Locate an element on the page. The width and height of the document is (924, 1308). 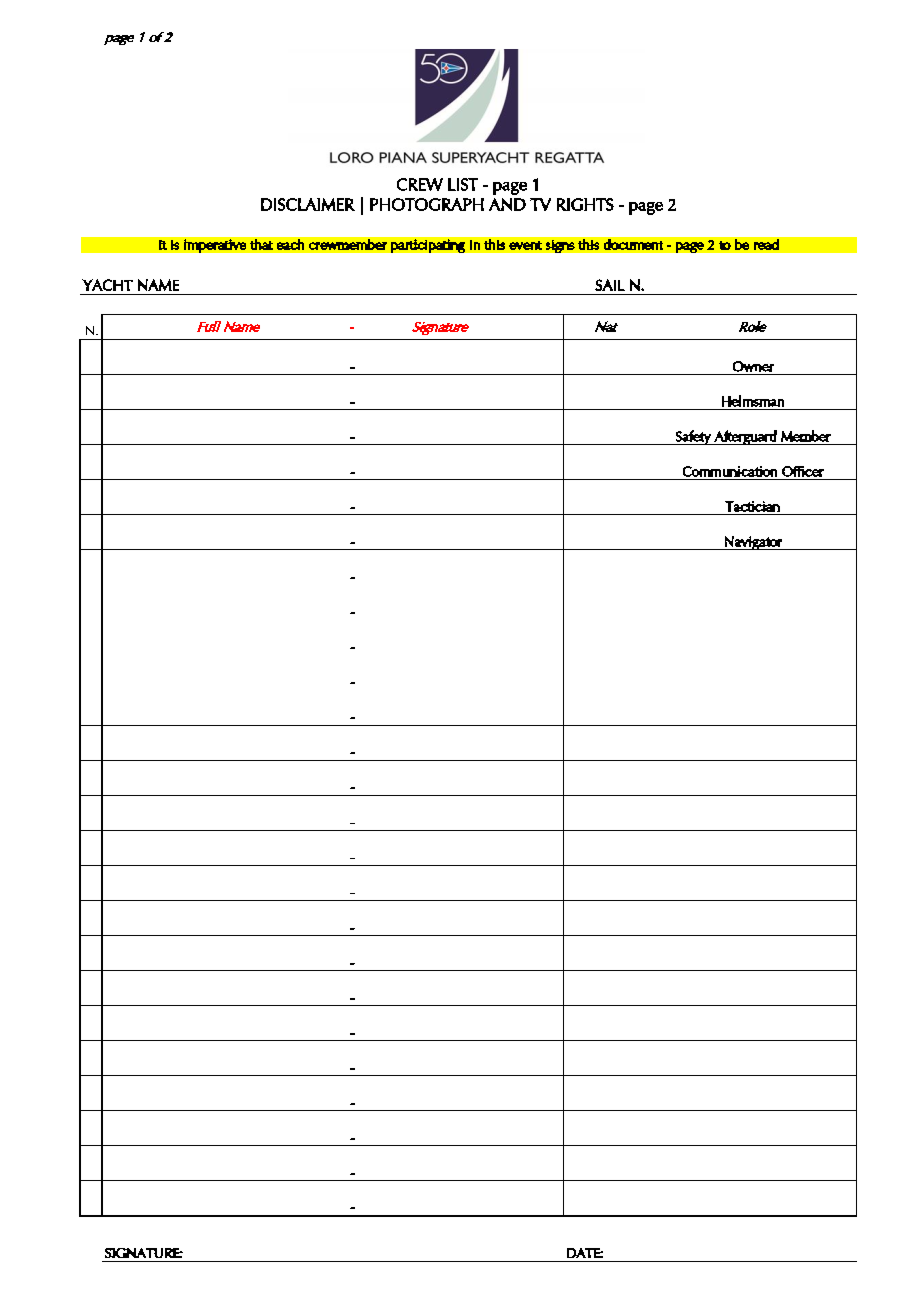
RIGHTS is located at coordinates (585, 204).
